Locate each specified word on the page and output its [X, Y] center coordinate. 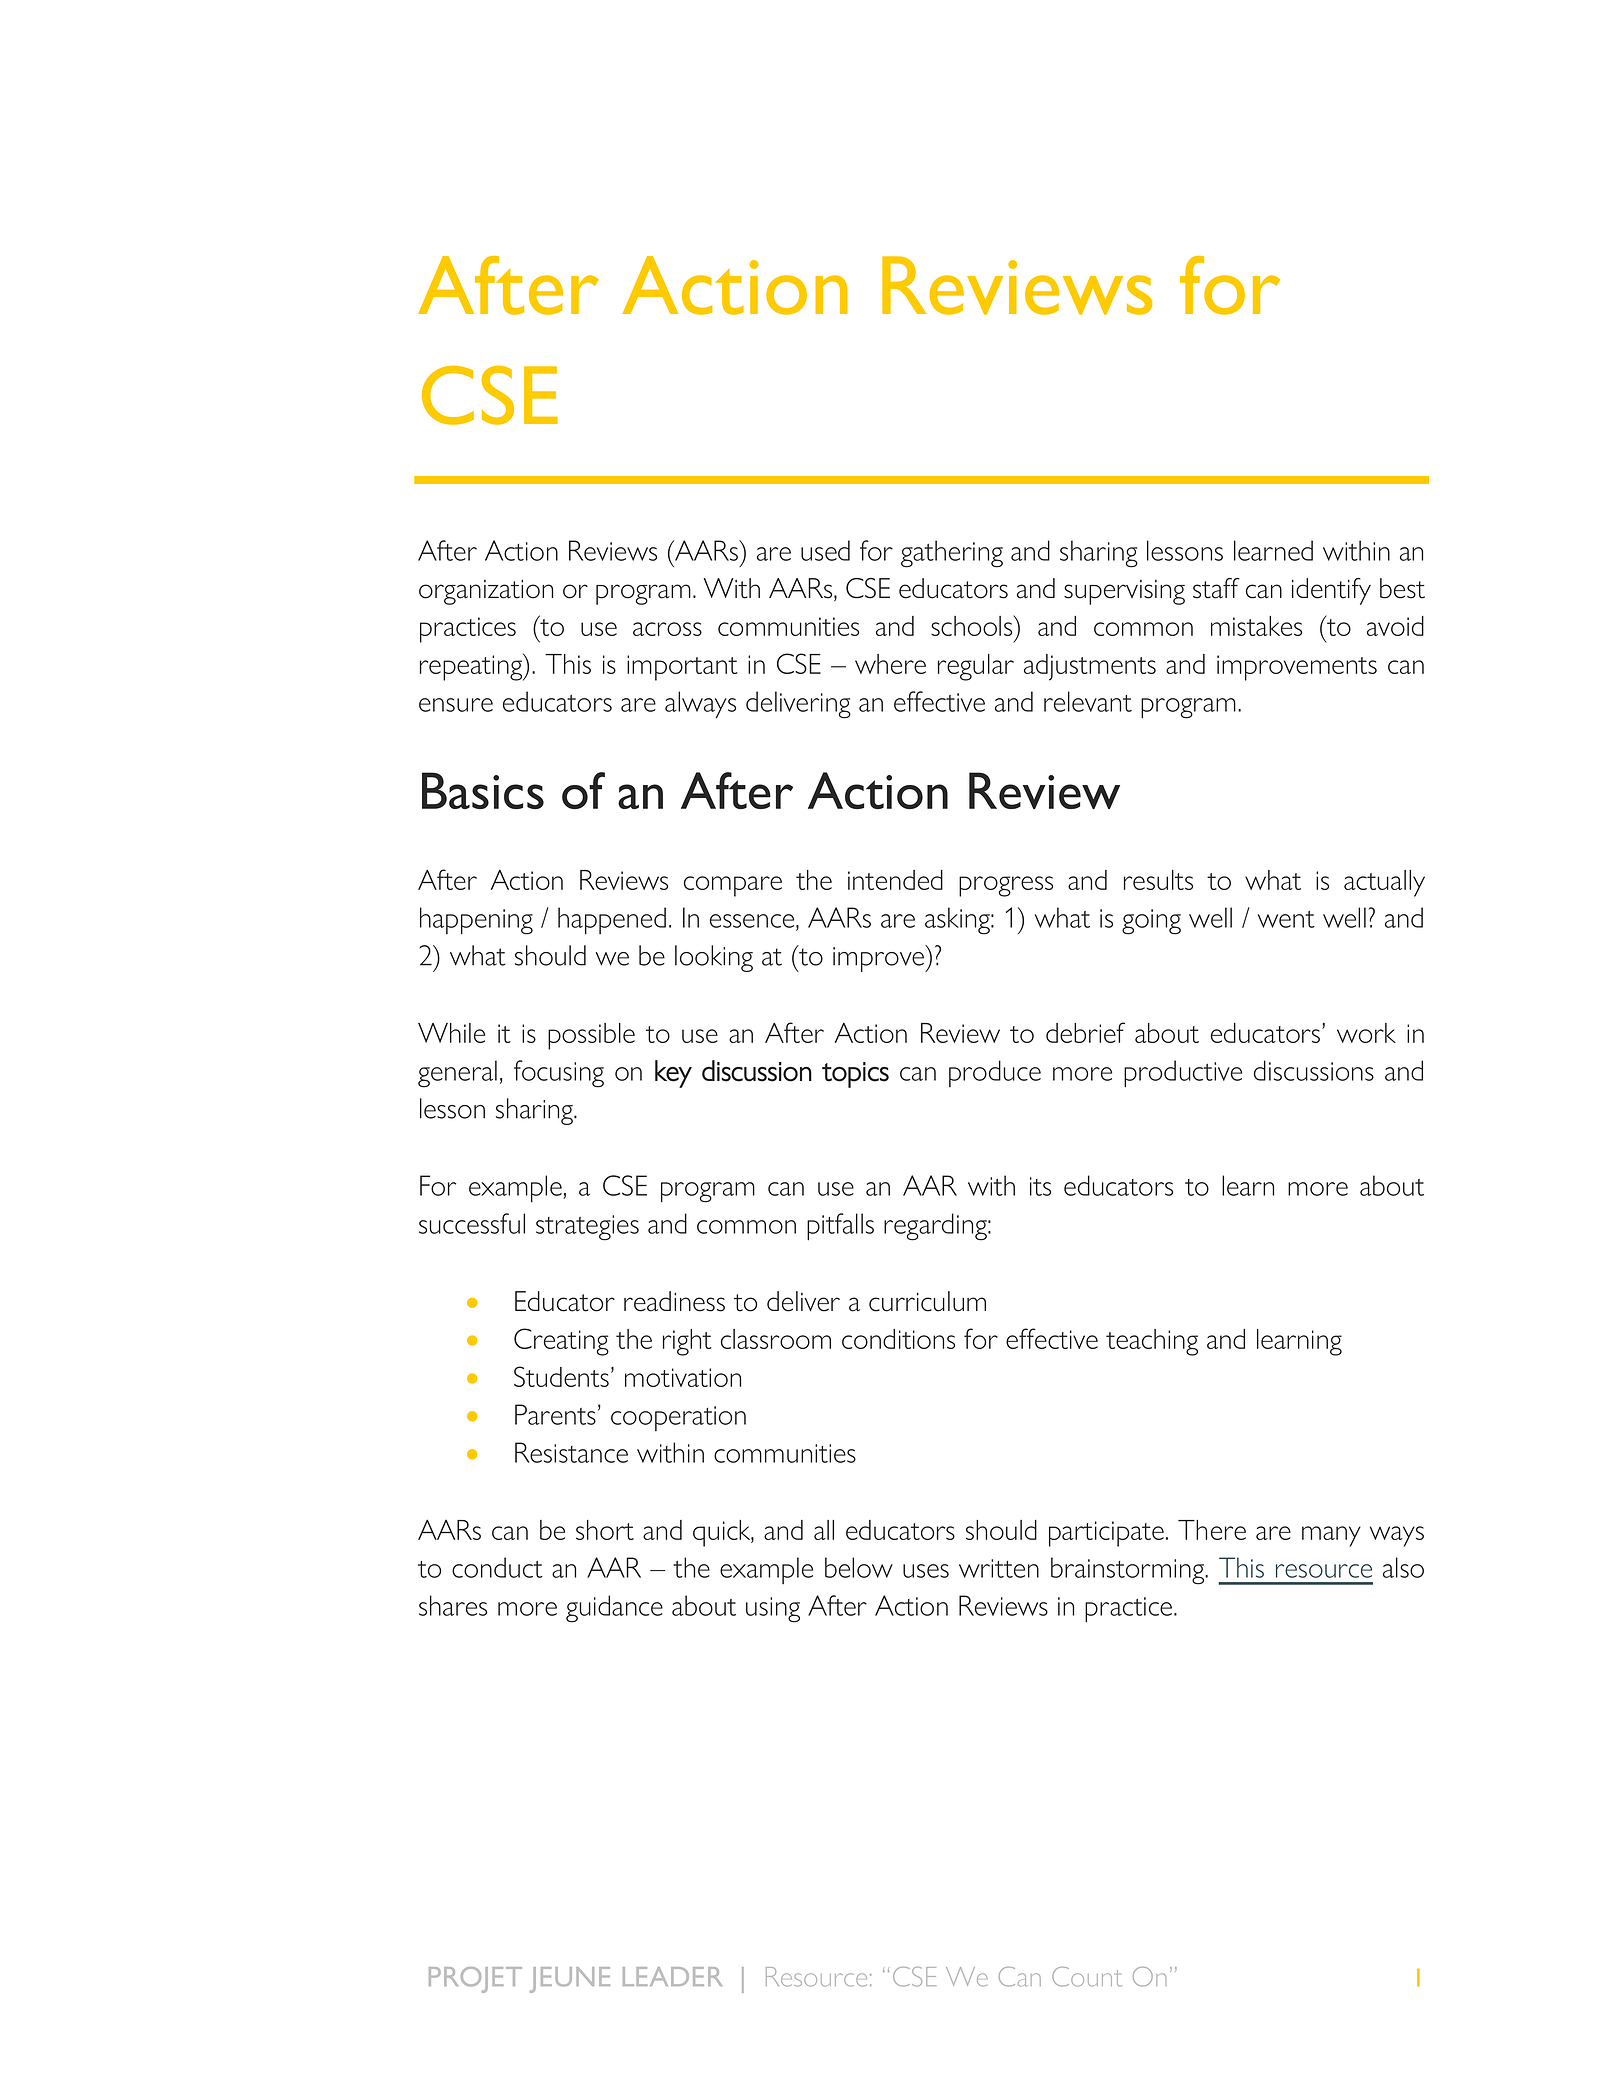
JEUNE [570, 1980]
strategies [587, 1228]
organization [486, 592]
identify [1331, 591]
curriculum [927, 1301]
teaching [1152, 1342]
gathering [952, 554]
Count [1087, 1977]
